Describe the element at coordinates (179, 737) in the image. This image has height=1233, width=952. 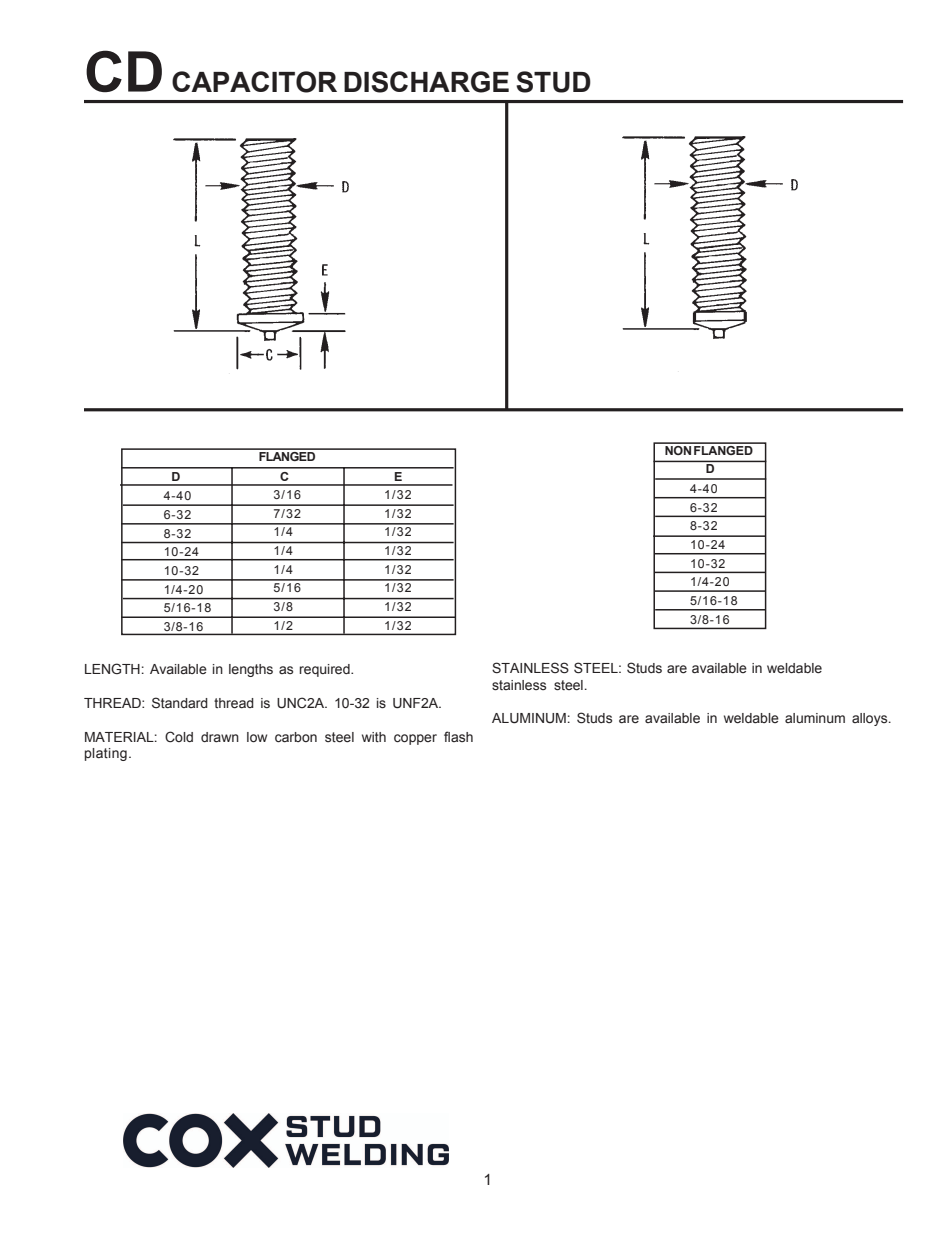
I see `Cold` at that location.
